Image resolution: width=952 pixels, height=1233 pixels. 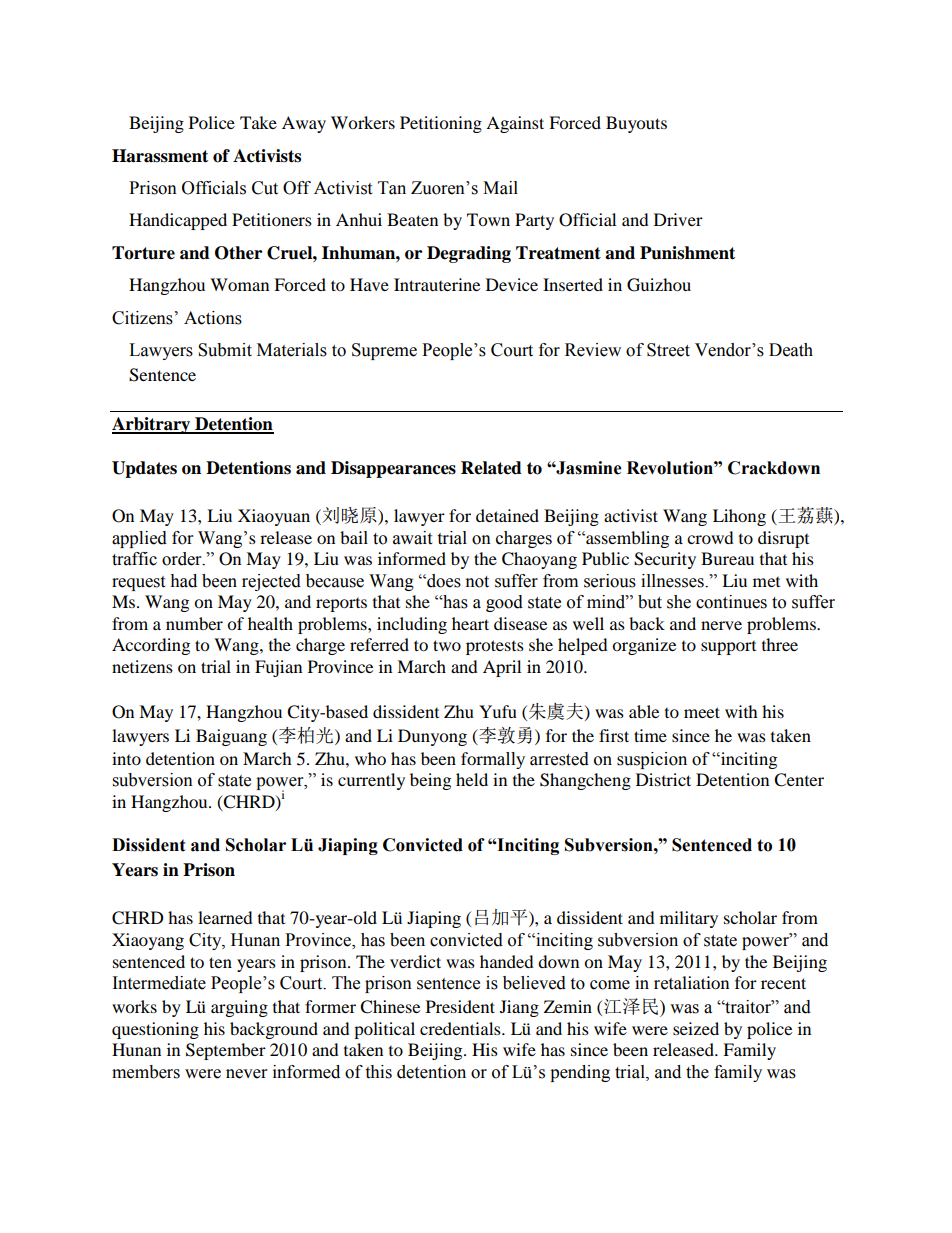 What do you see at coordinates (461, 1028) in the screenshot?
I see `credentials` at bounding box center [461, 1028].
